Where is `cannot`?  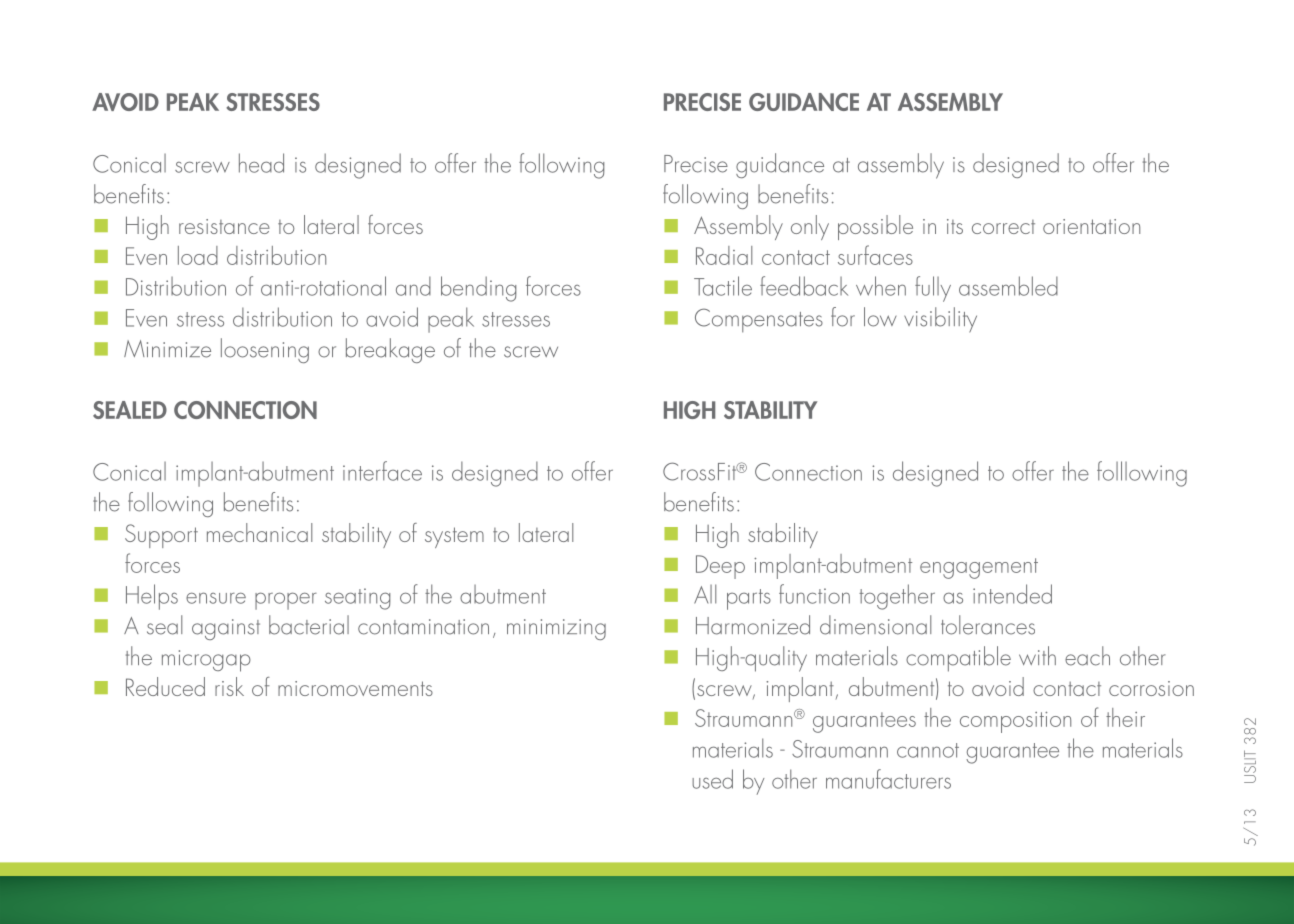
cannot is located at coordinates (928, 750).
